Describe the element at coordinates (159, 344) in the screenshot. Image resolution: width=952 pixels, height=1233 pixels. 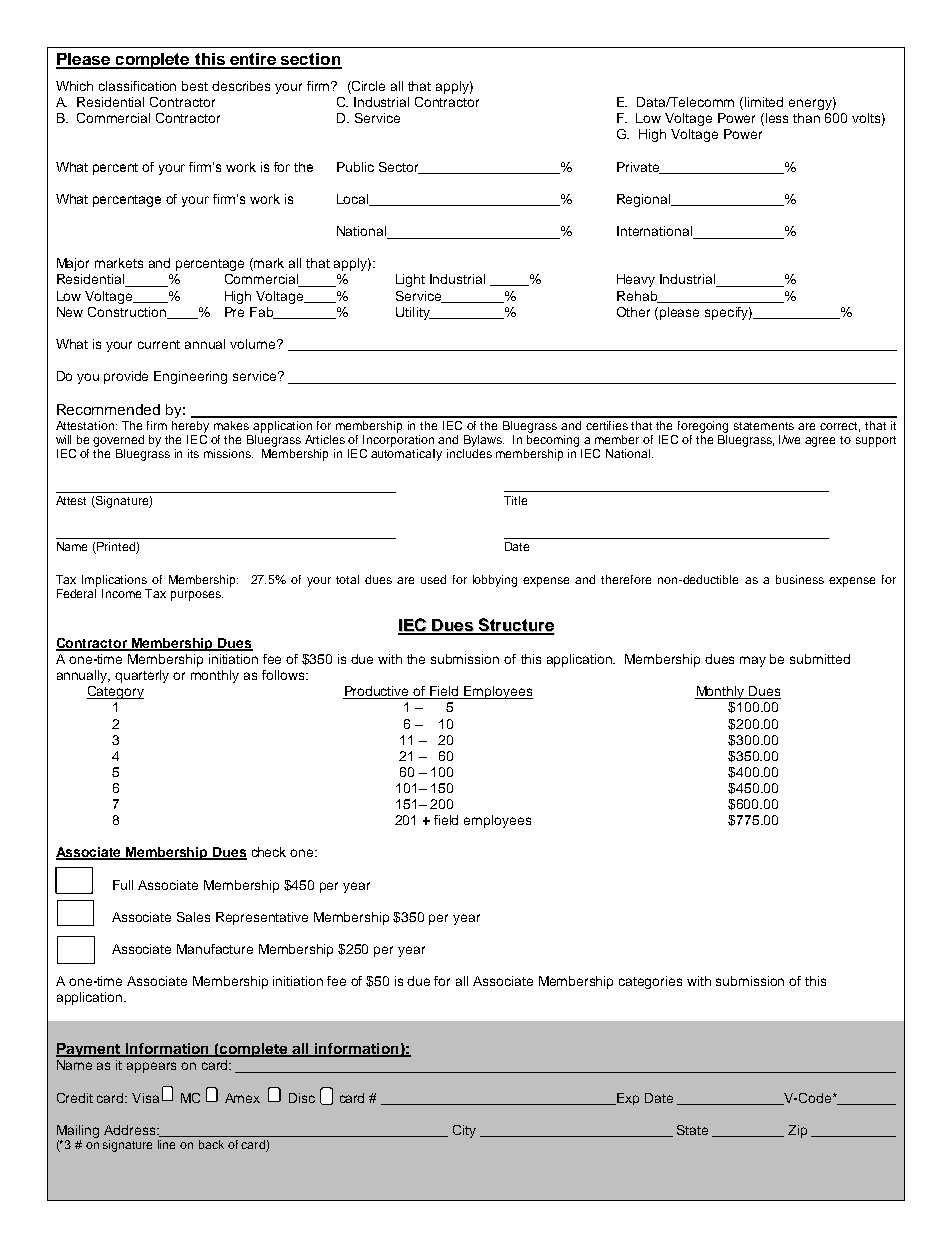
I see `current` at that location.
